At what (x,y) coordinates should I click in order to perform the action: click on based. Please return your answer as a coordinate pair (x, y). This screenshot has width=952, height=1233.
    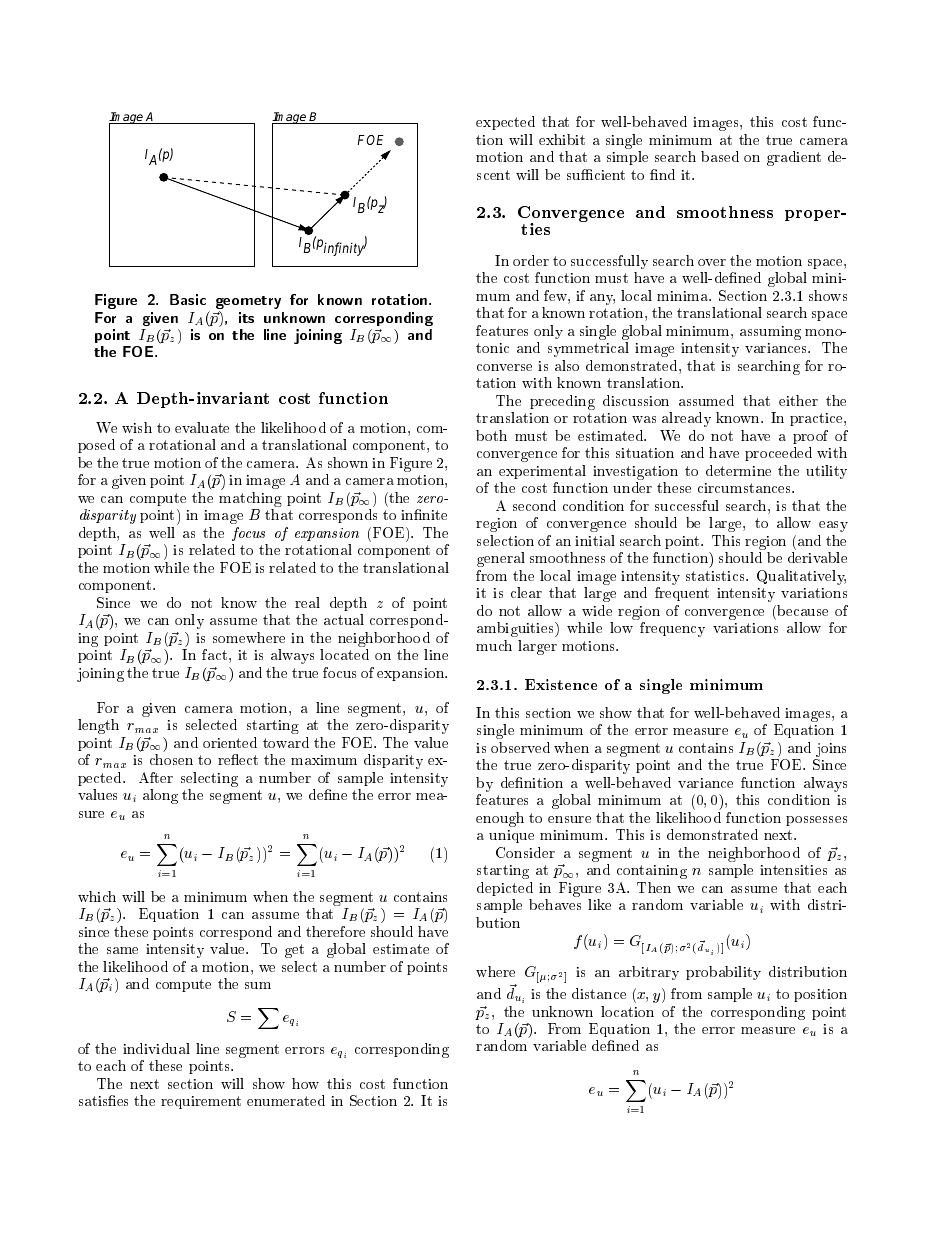
    Looking at the image, I should click on (720, 156).
